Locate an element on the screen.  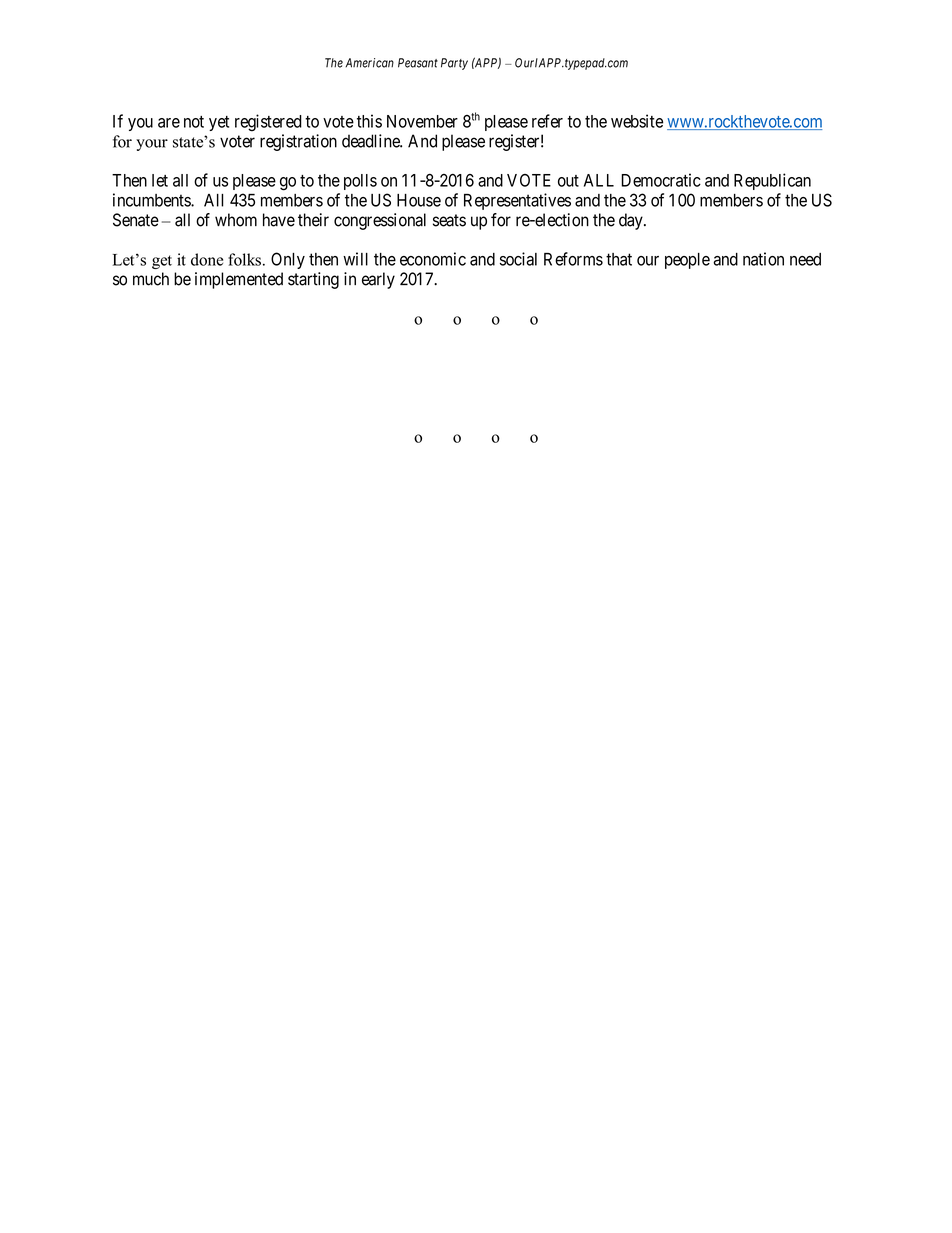
implemented is located at coordinates (239, 280).
